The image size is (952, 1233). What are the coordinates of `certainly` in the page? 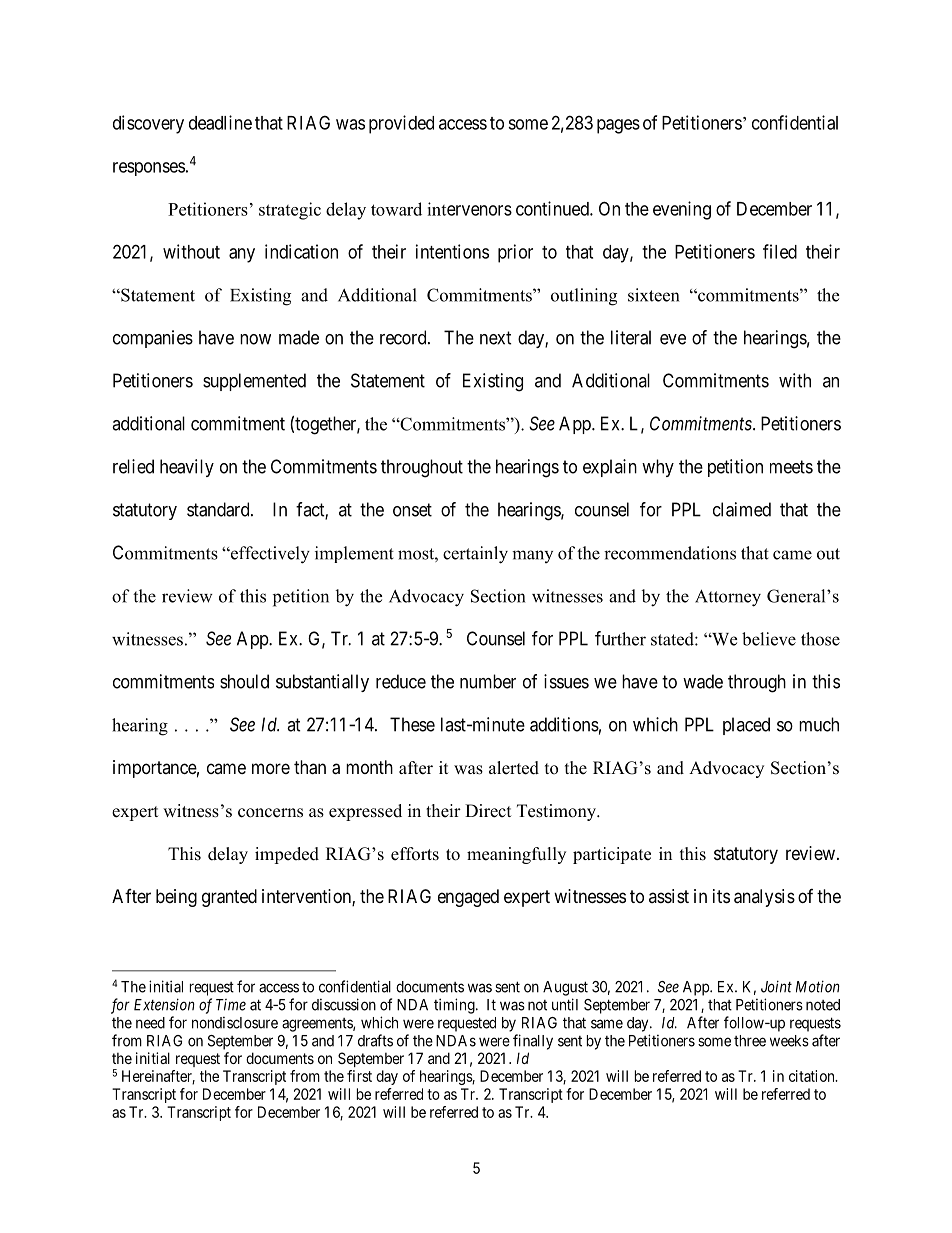 It's located at (475, 555).
